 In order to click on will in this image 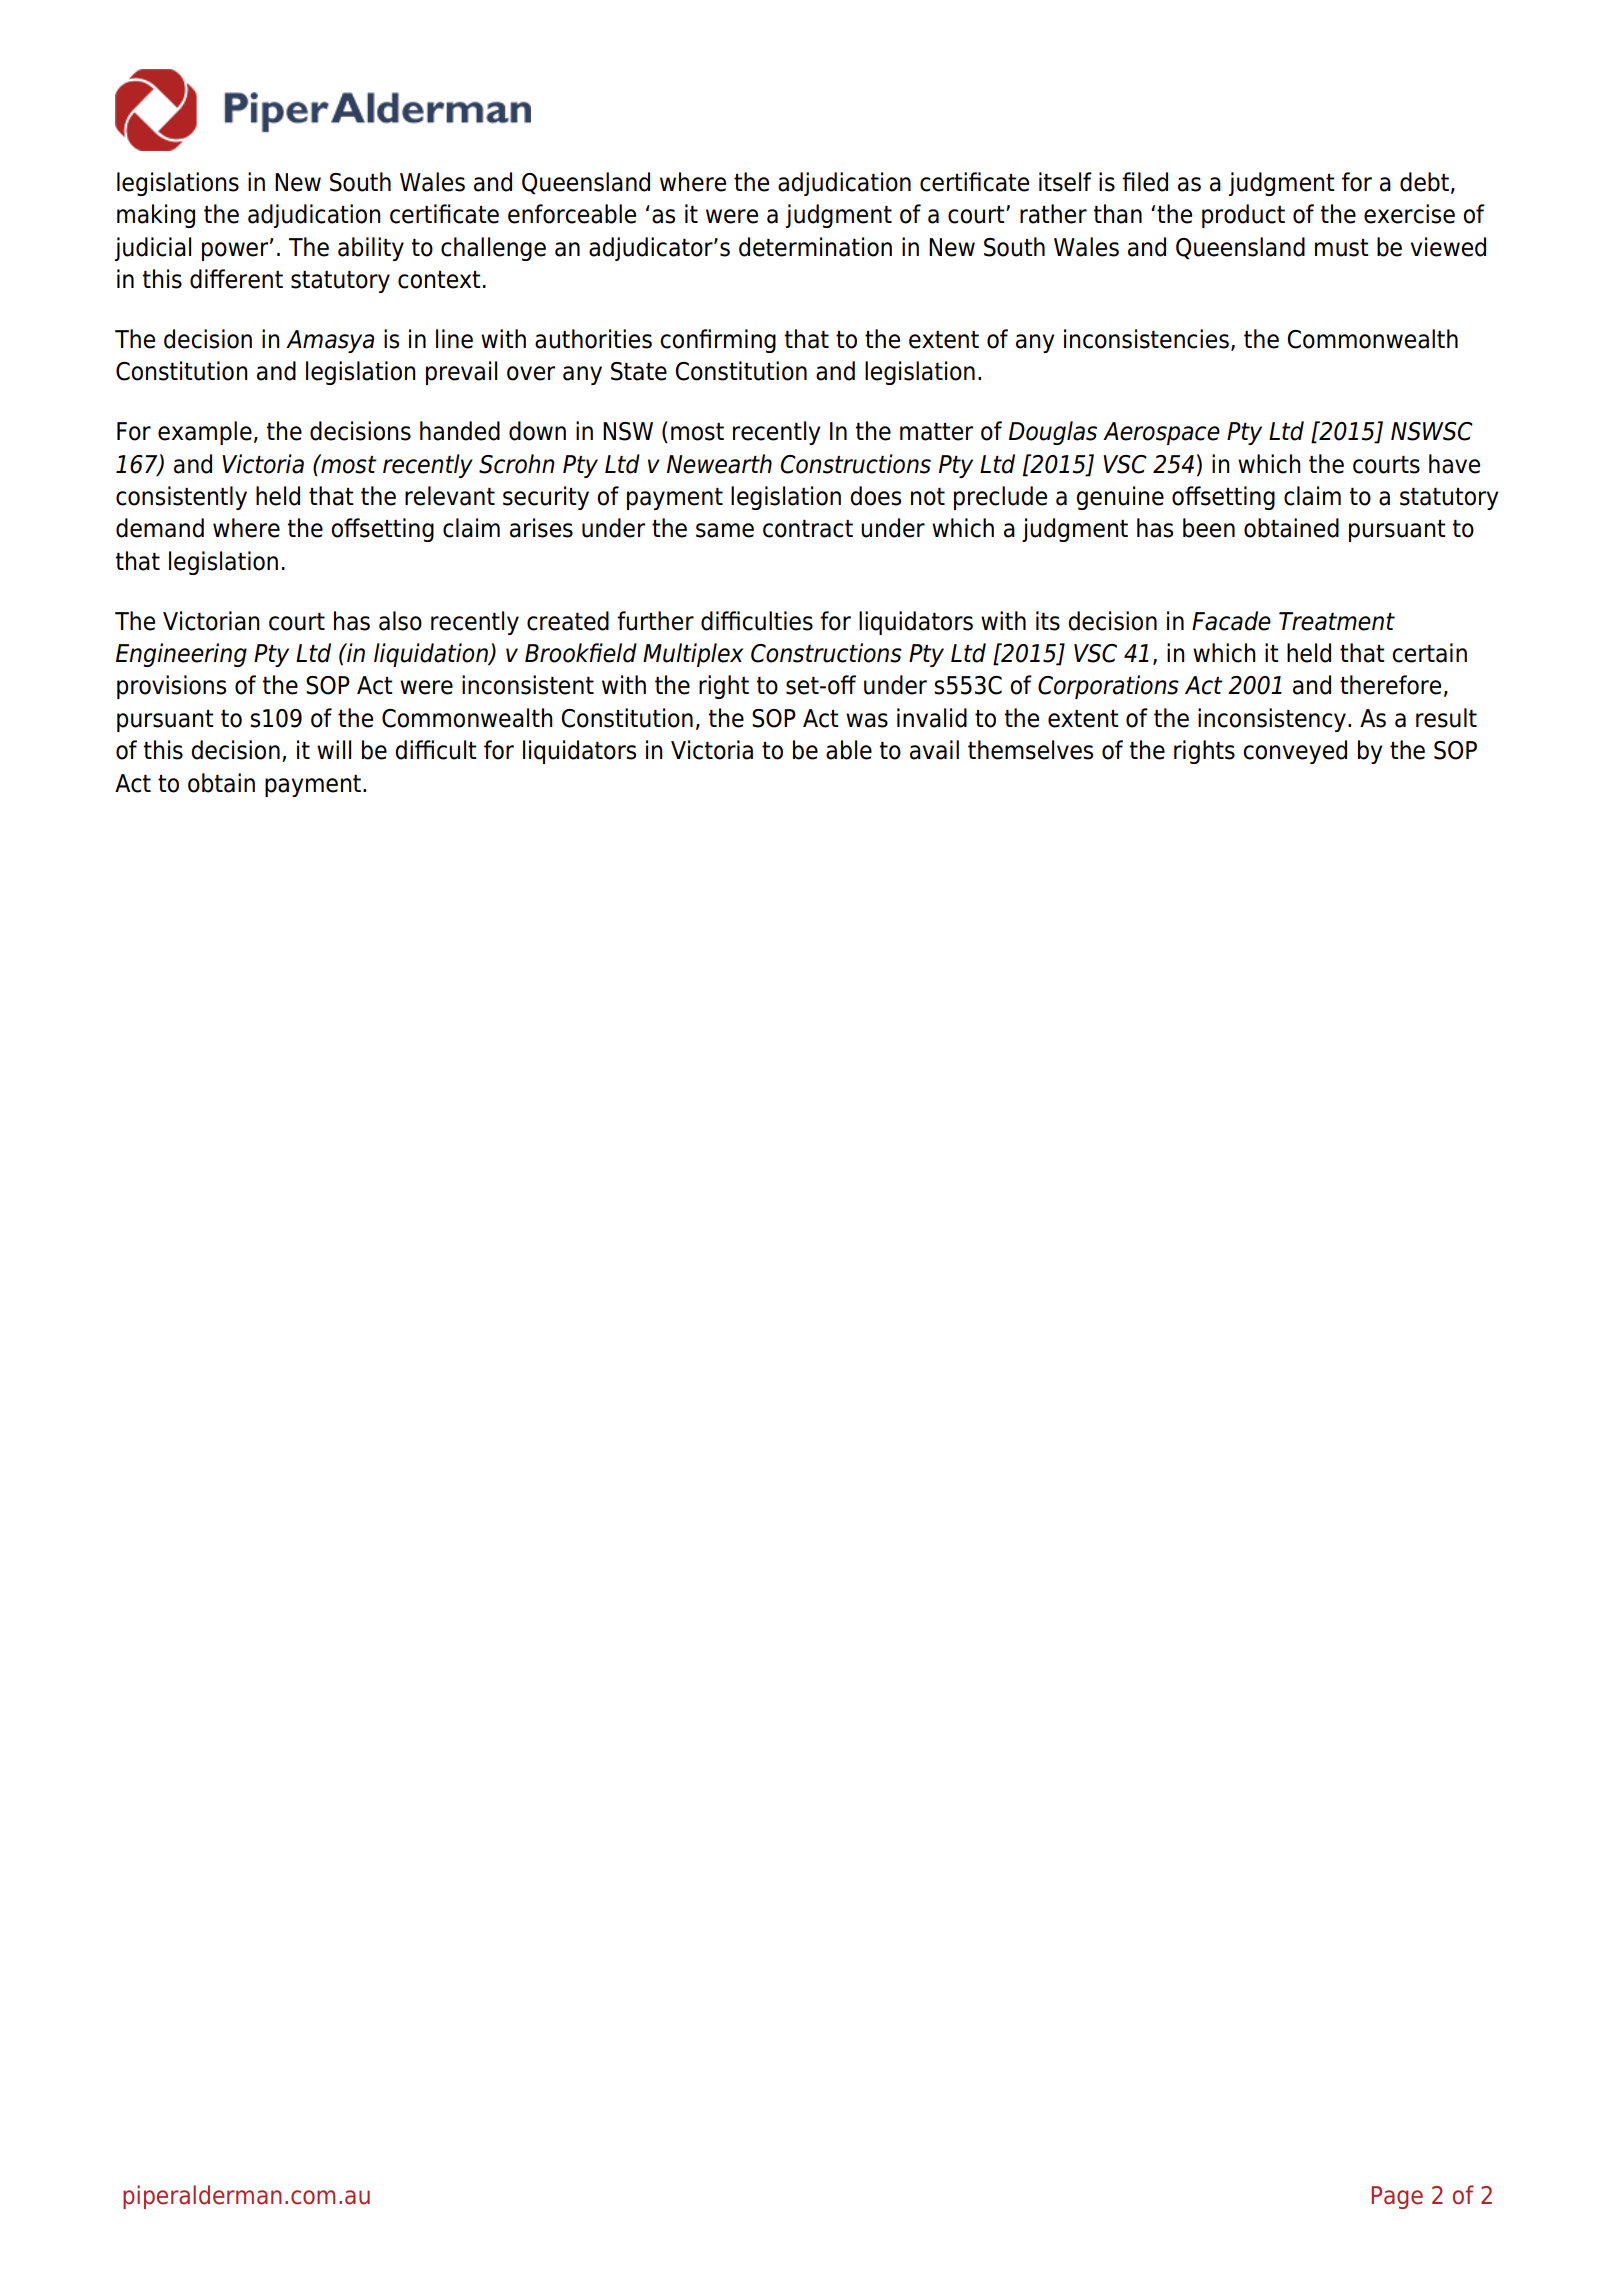, I will do `click(334, 749)`.
